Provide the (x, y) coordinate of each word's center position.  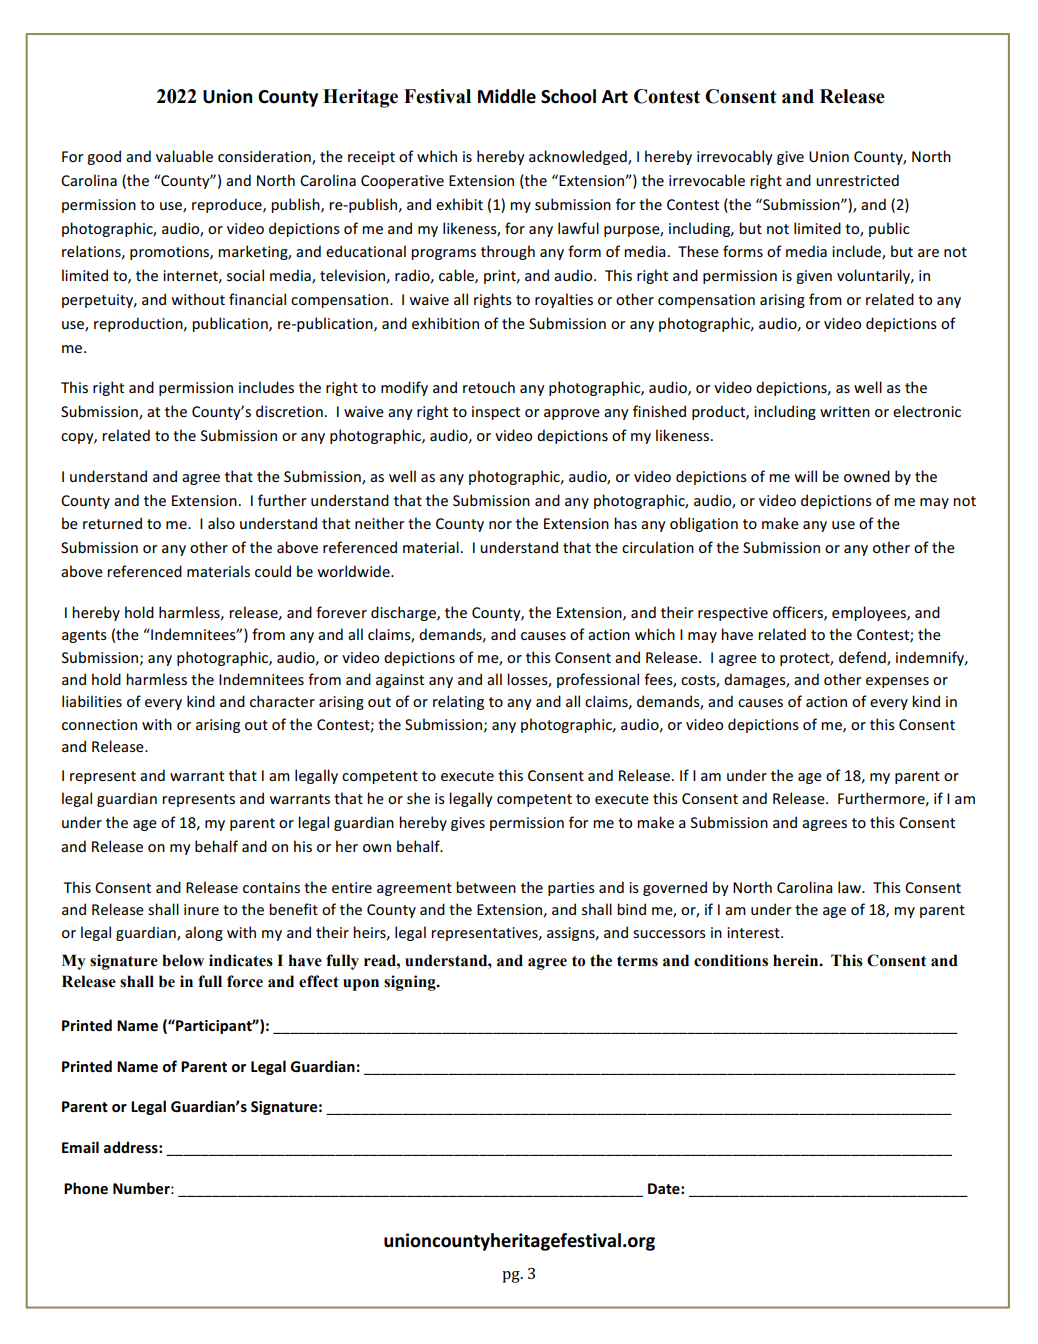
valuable (184, 156)
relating (458, 702)
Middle (507, 96)
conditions (731, 960)
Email (80, 1147)
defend (863, 658)
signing (411, 983)
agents (84, 636)
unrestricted (857, 180)
